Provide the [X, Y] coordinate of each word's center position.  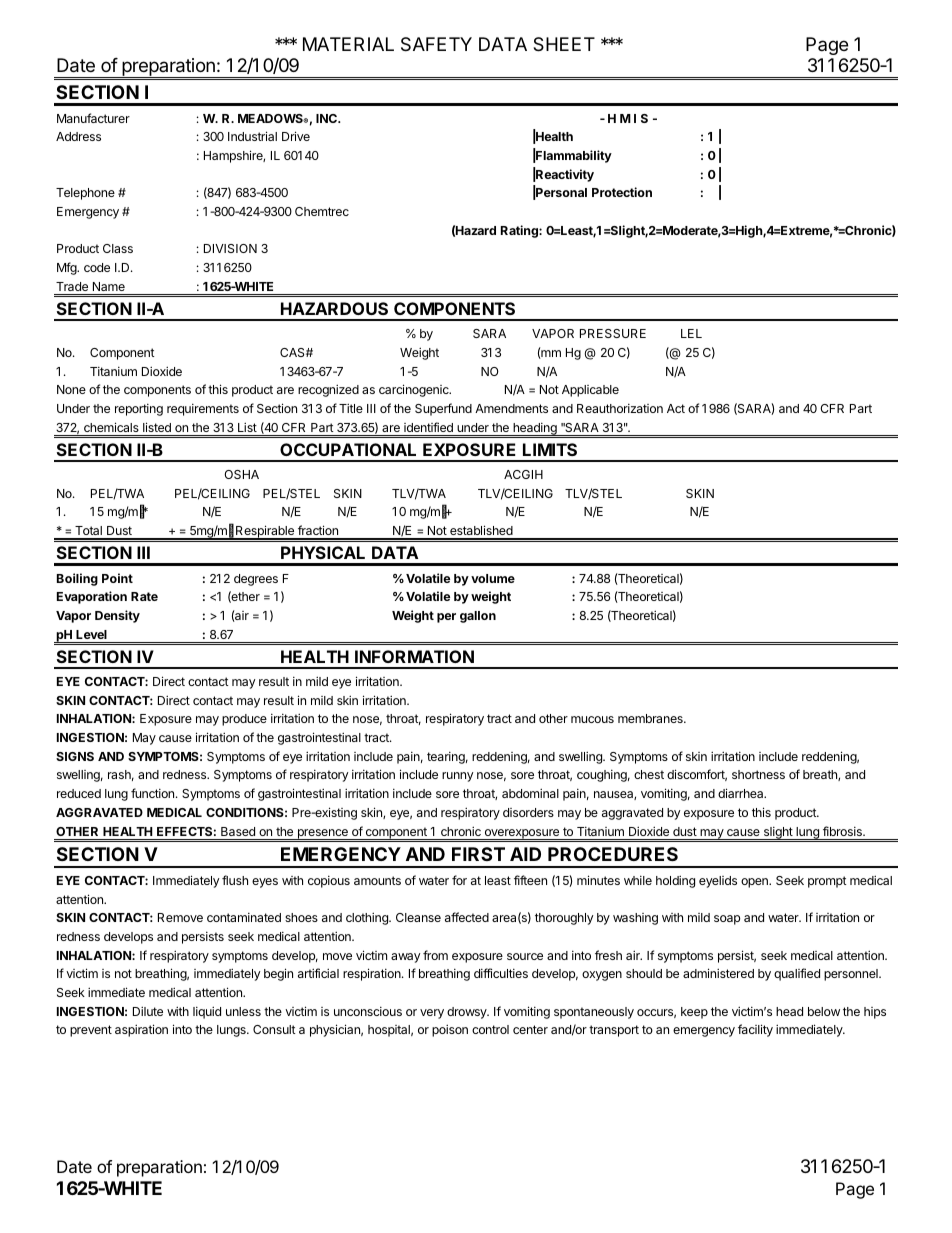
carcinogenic [415, 390]
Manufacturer [93, 118]
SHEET [564, 44]
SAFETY [436, 44]
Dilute [148, 1011]
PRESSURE [613, 333]
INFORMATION [414, 656]
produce [244, 720]
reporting [139, 410]
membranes [651, 718]
